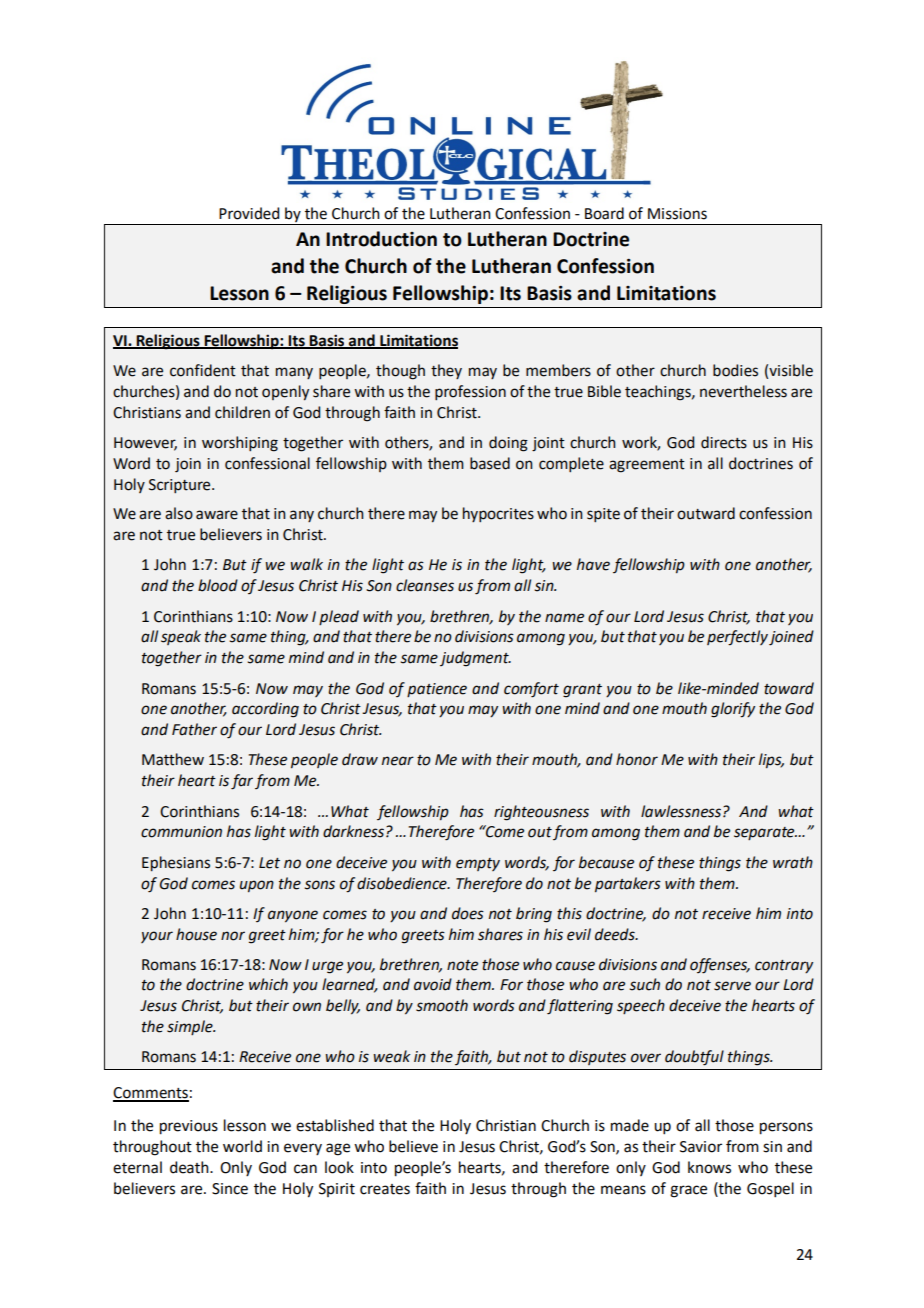 The width and height of the screenshot is (924, 1308). What do you see at coordinates (724, 442) in the screenshot?
I see `directs` at bounding box center [724, 442].
